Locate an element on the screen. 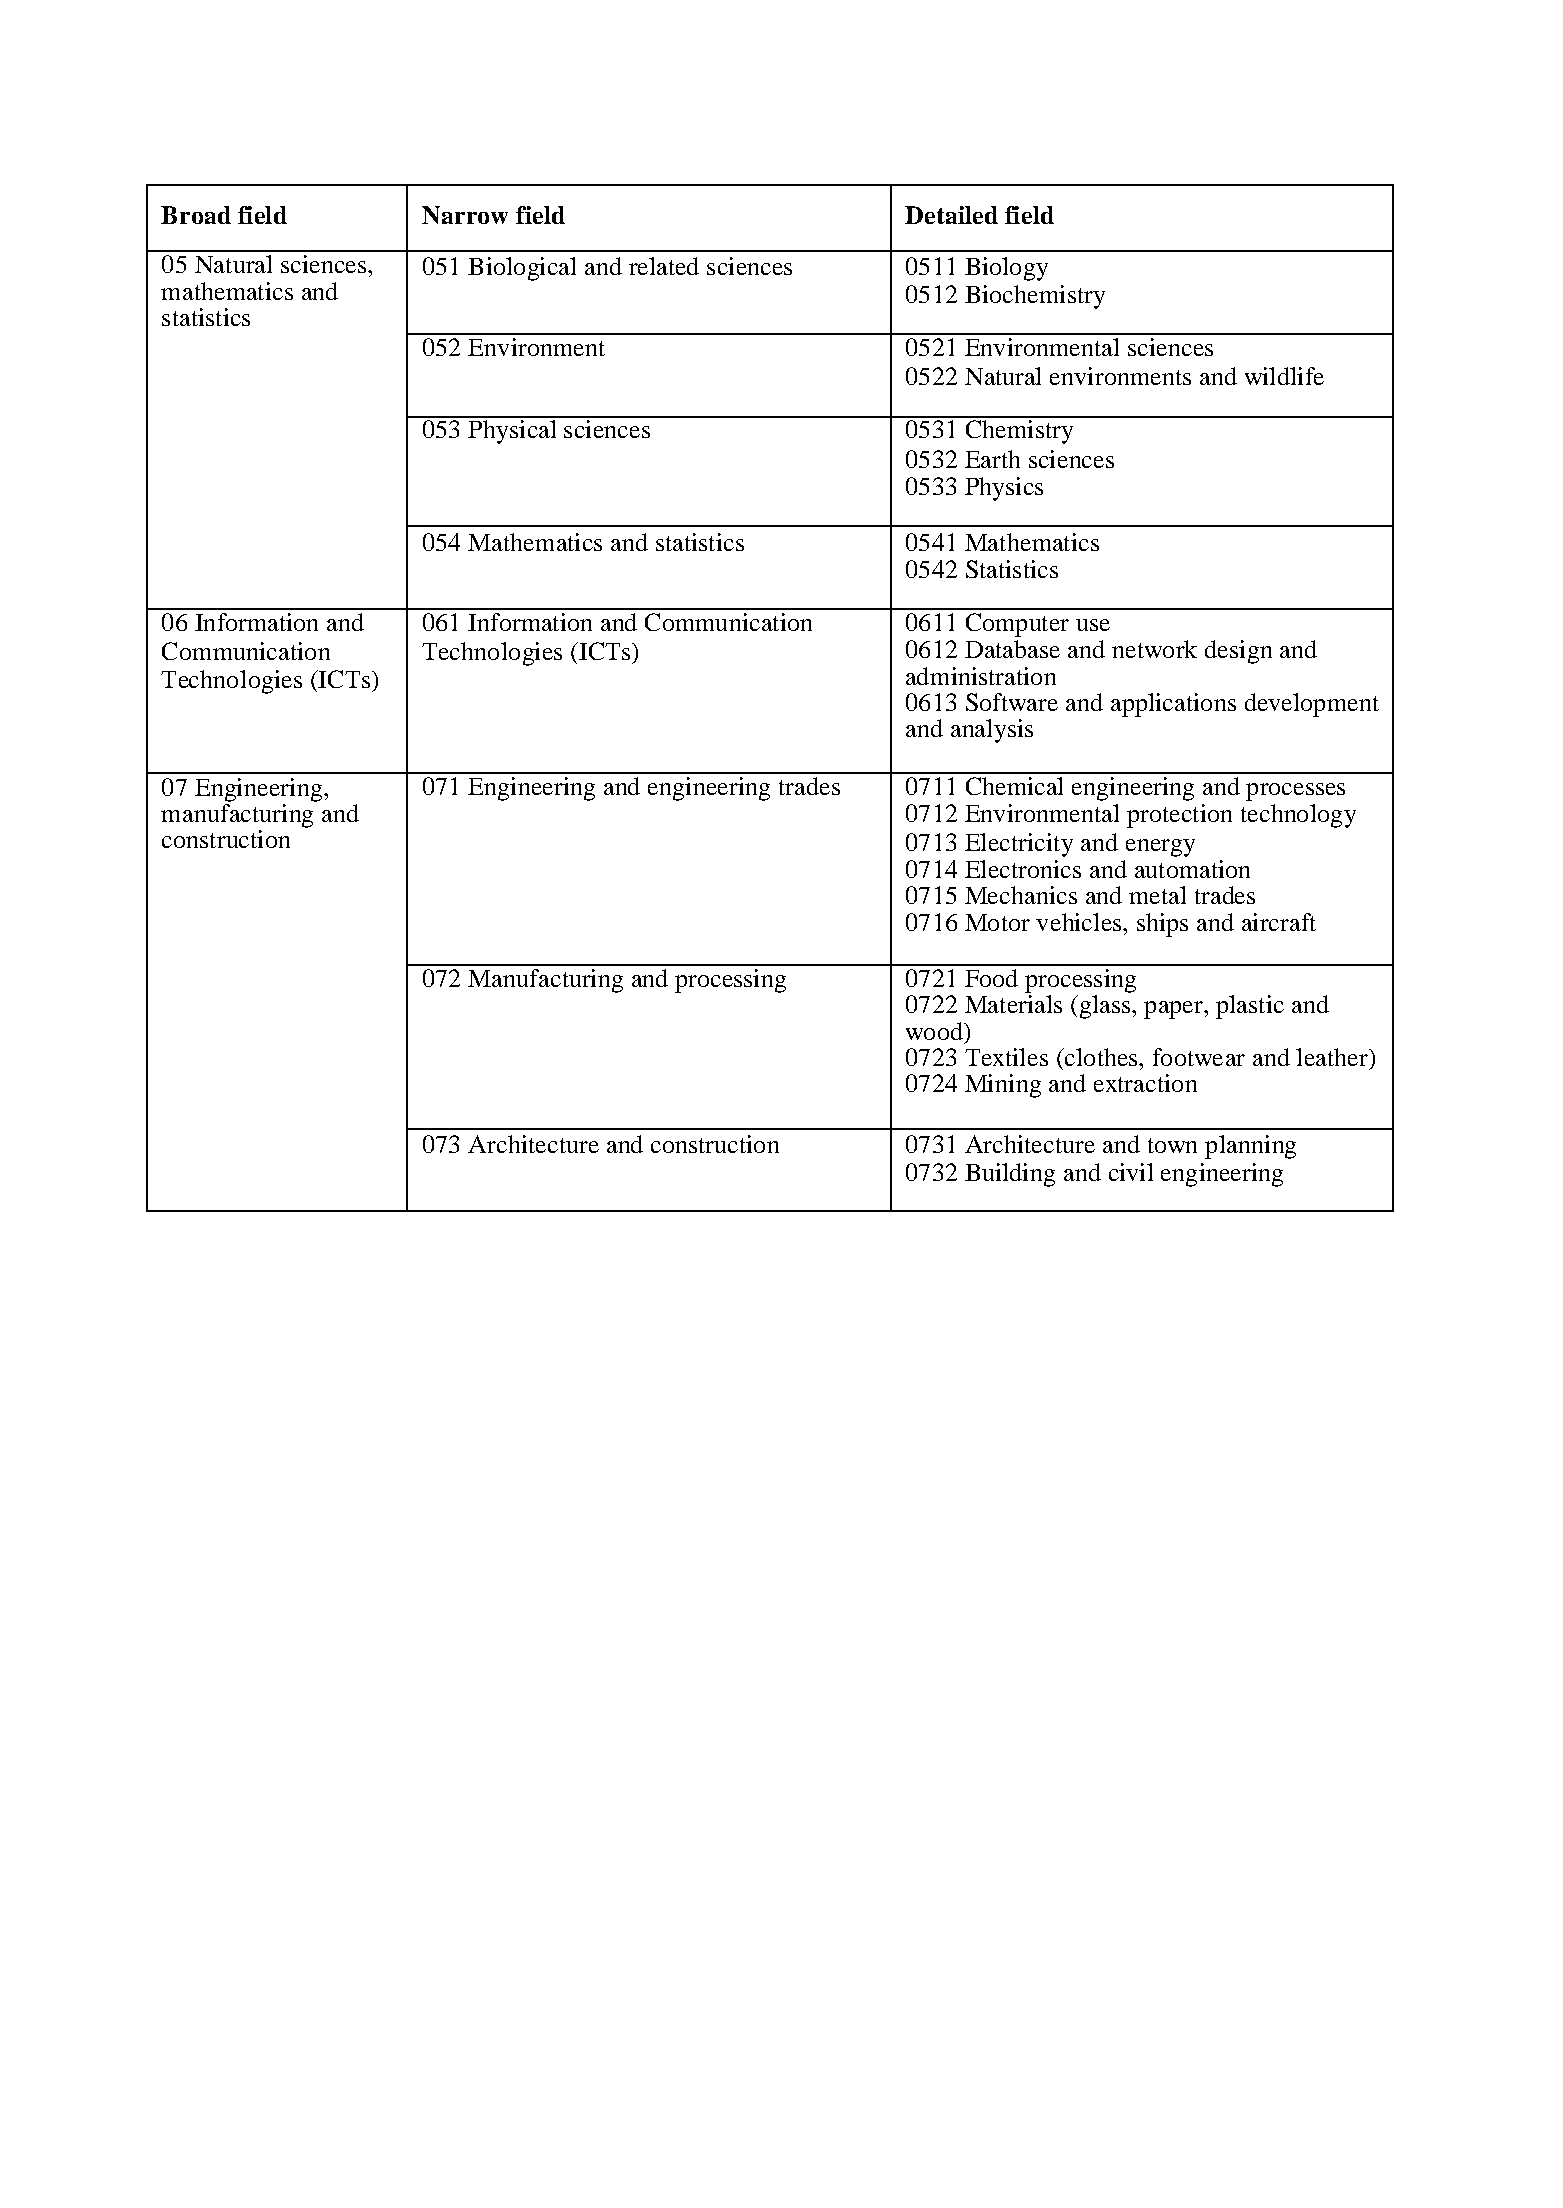 The height and width of the screenshot is (2208, 1563). administration is located at coordinates (981, 676).
